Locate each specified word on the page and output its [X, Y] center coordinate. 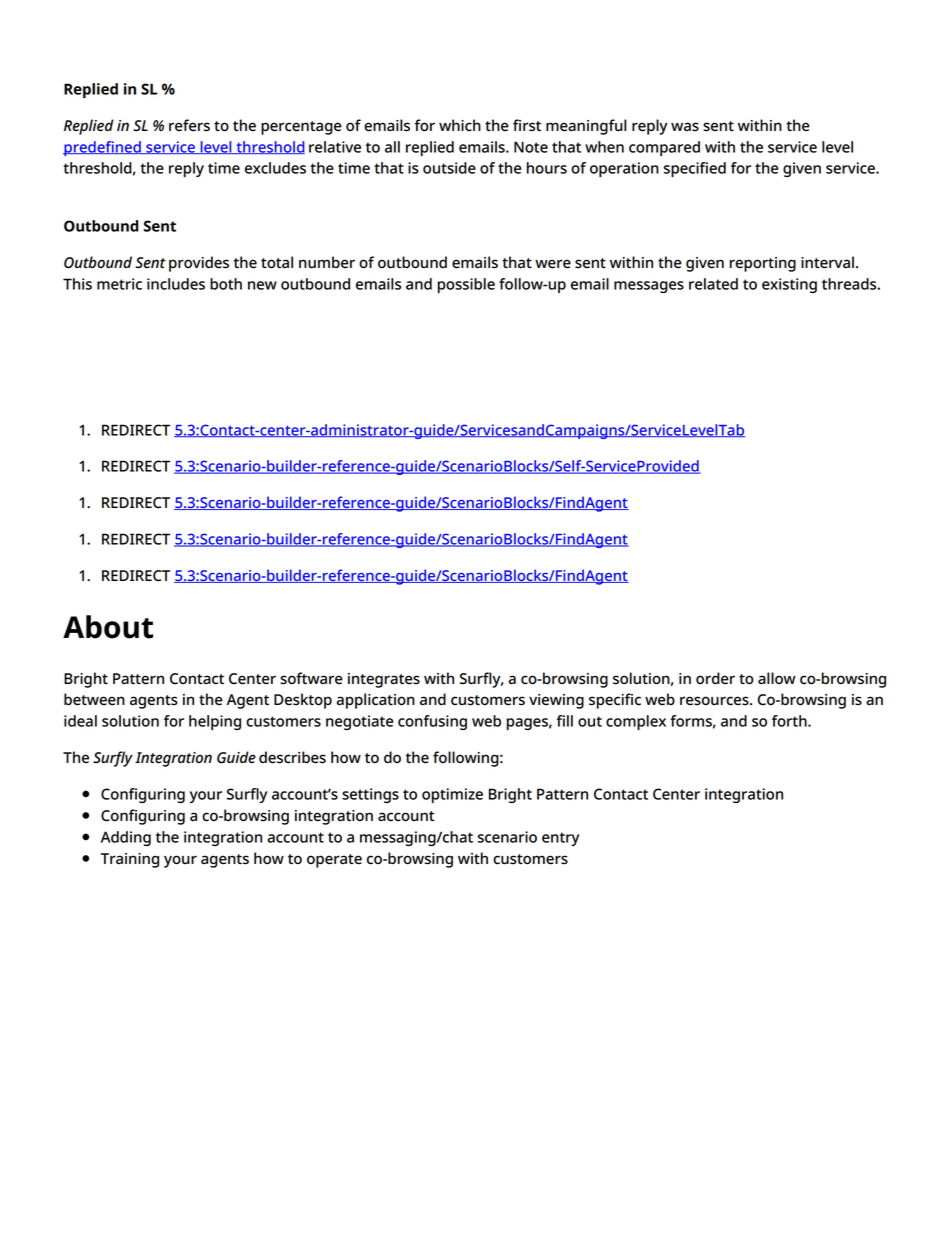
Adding [126, 838]
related [713, 284]
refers [189, 125]
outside [449, 168]
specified [695, 169]
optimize [452, 795]
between [94, 699]
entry [560, 839]
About [108, 627]
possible [466, 285]
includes [176, 284]
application [376, 701]
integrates [384, 680]
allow [777, 678]
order [715, 678]
